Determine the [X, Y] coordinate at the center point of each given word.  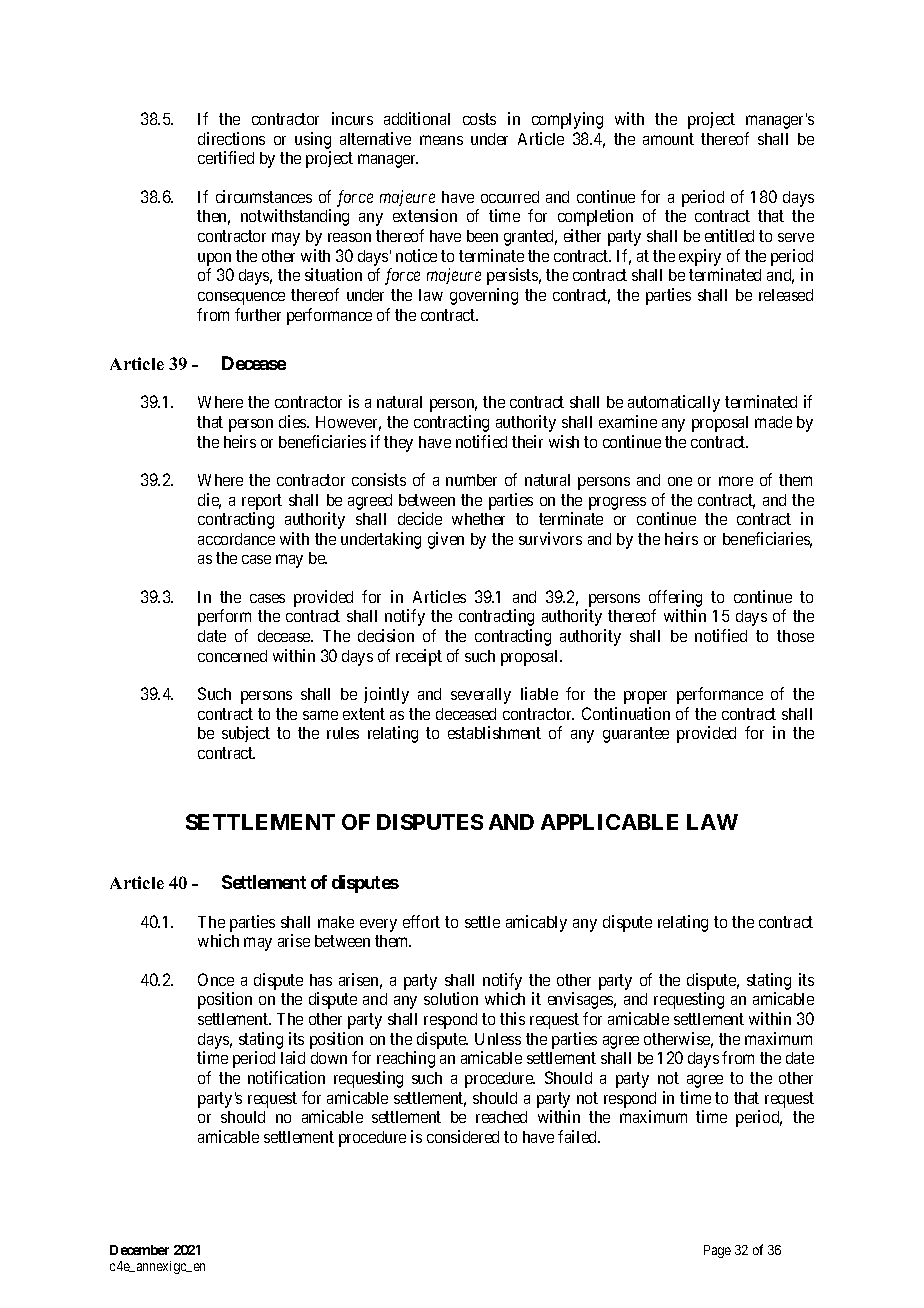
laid [293, 1057]
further [258, 314]
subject [246, 734]
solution [451, 998]
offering [675, 600]
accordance [236, 539]
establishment [494, 732]
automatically [674, 403]
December [139, 1250]
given [446, 540]
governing [484, 296]
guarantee [636, 735]
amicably [536, 923]
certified [226, 157]
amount [668, 139]
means [441, 140]
